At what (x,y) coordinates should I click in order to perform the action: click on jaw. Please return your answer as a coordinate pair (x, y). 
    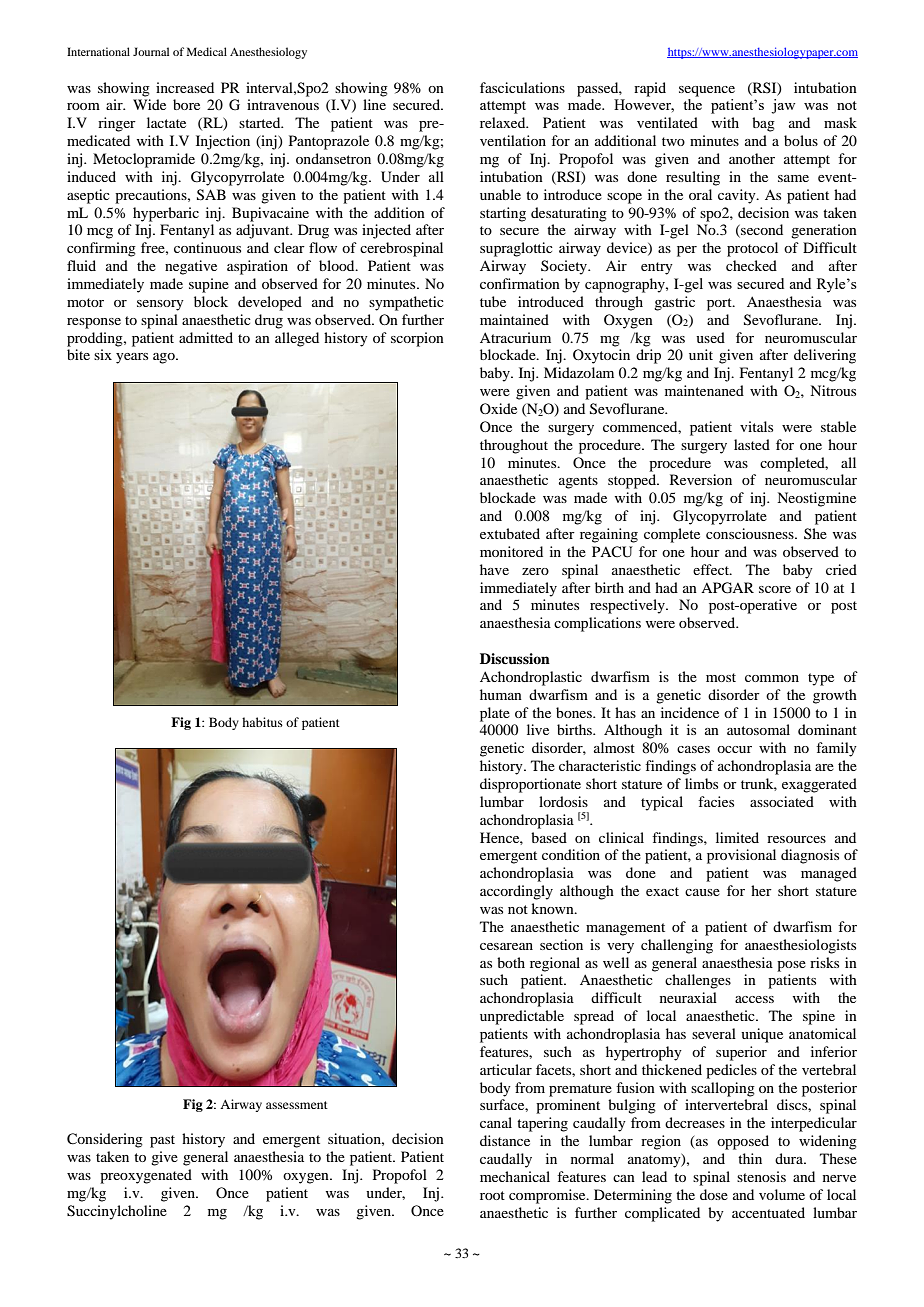
    Looking at the image, I should click on (783, 106).
